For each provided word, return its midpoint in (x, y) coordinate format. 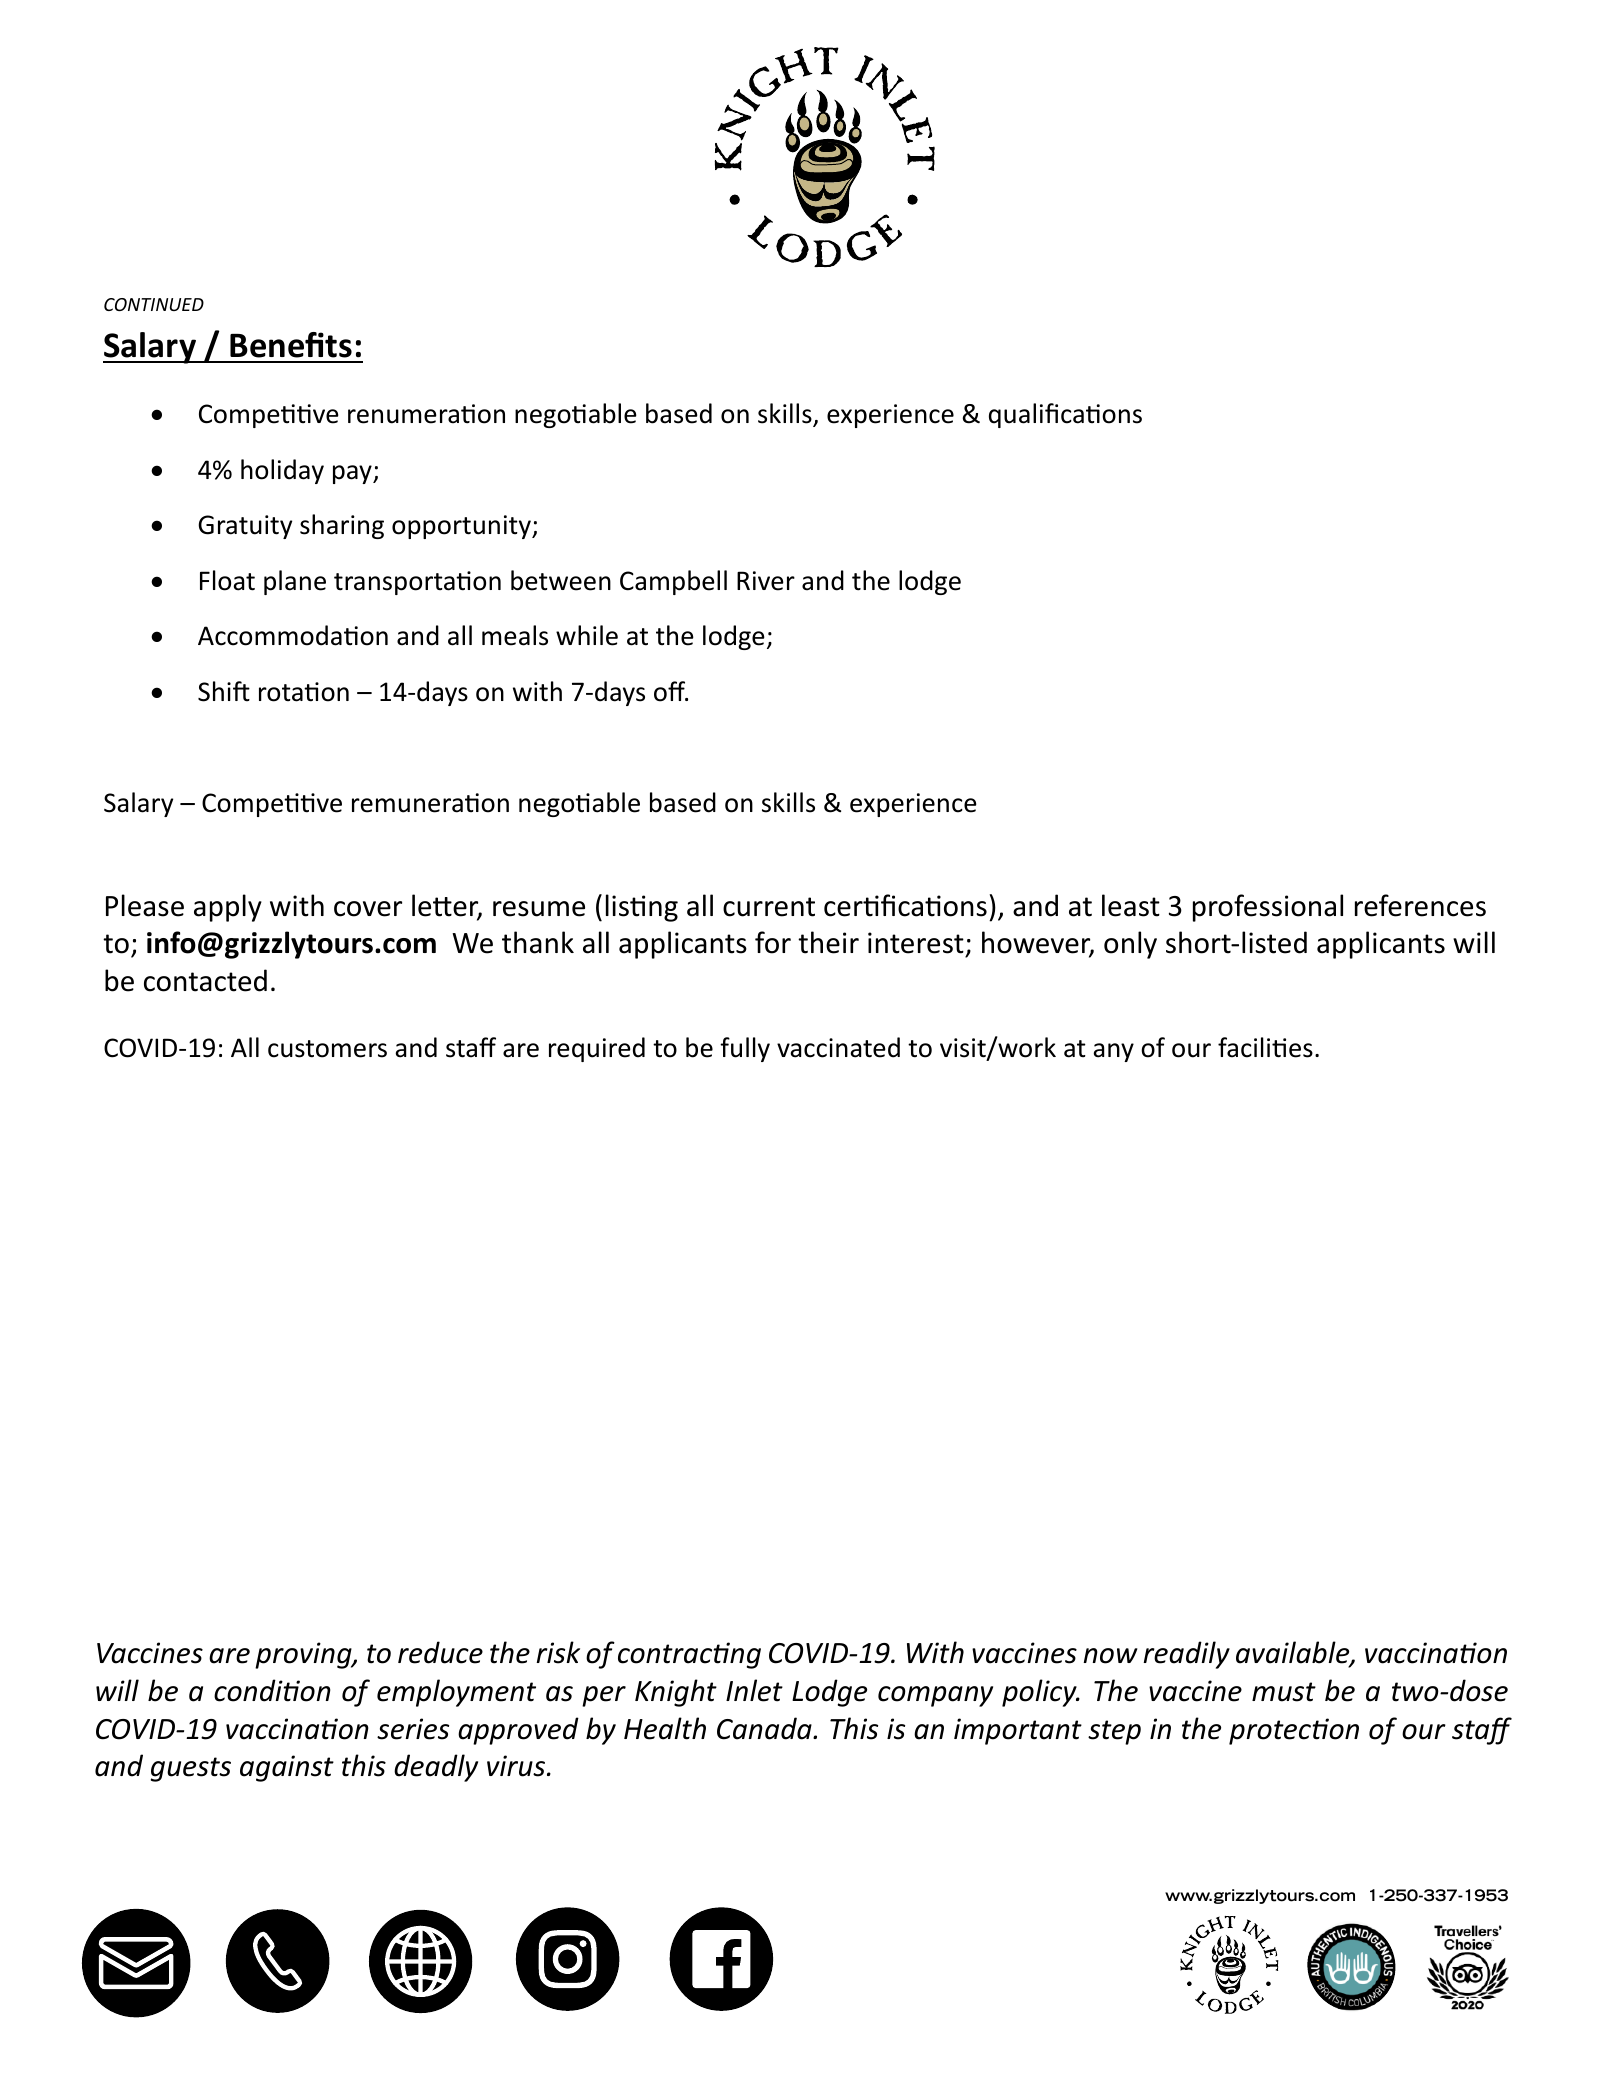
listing (642, 908)
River (766, 581)
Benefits (291, 345)
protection (1294, 1731)
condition (272, 1690)
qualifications (1065, 415)
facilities (1265, 1047)
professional (1268, 908)
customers (327, 1049)
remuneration (430, 803)
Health (665, 1728)
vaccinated (838, 1047)
